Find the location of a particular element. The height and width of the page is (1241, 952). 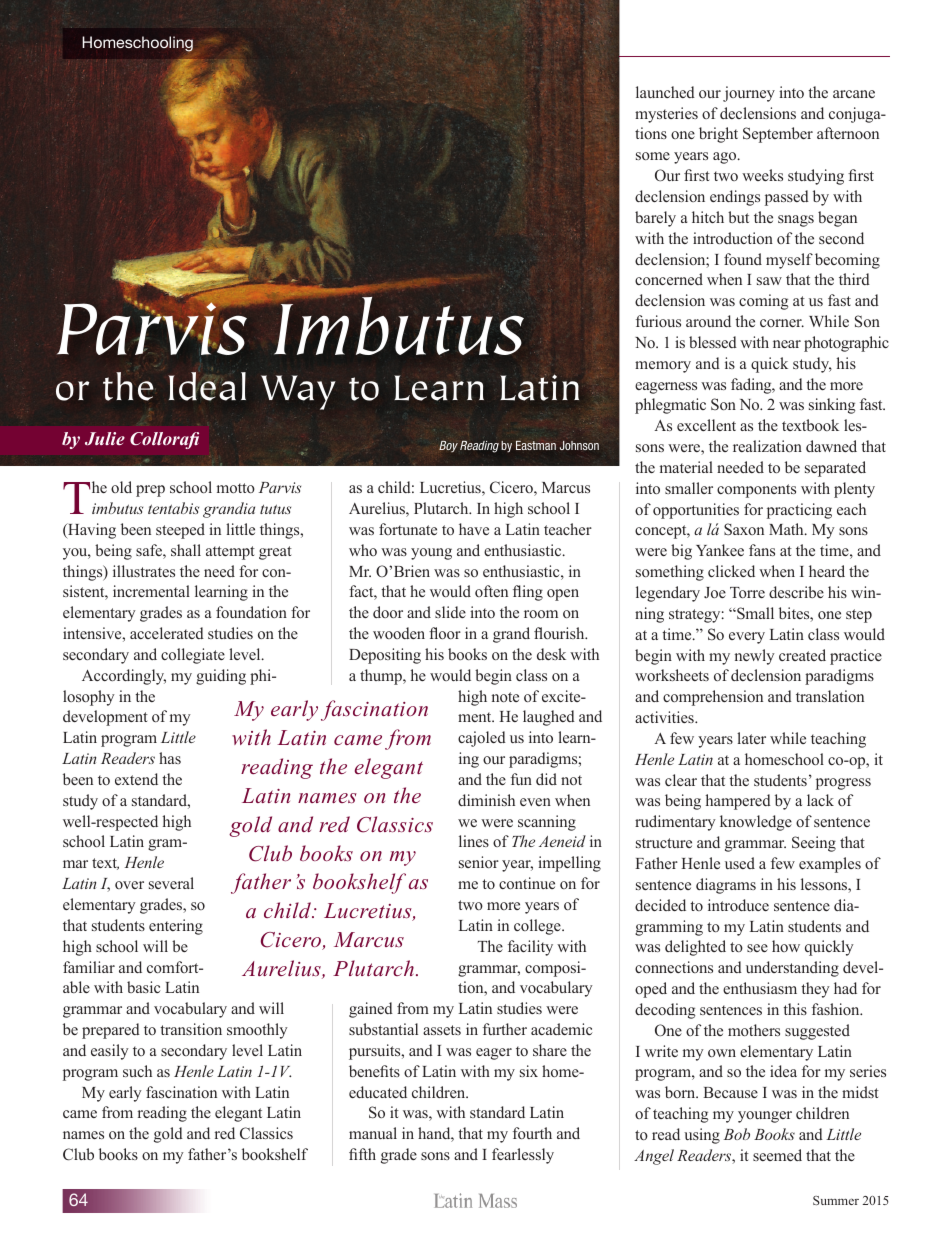

such is located at coordinates (137, 1071).
